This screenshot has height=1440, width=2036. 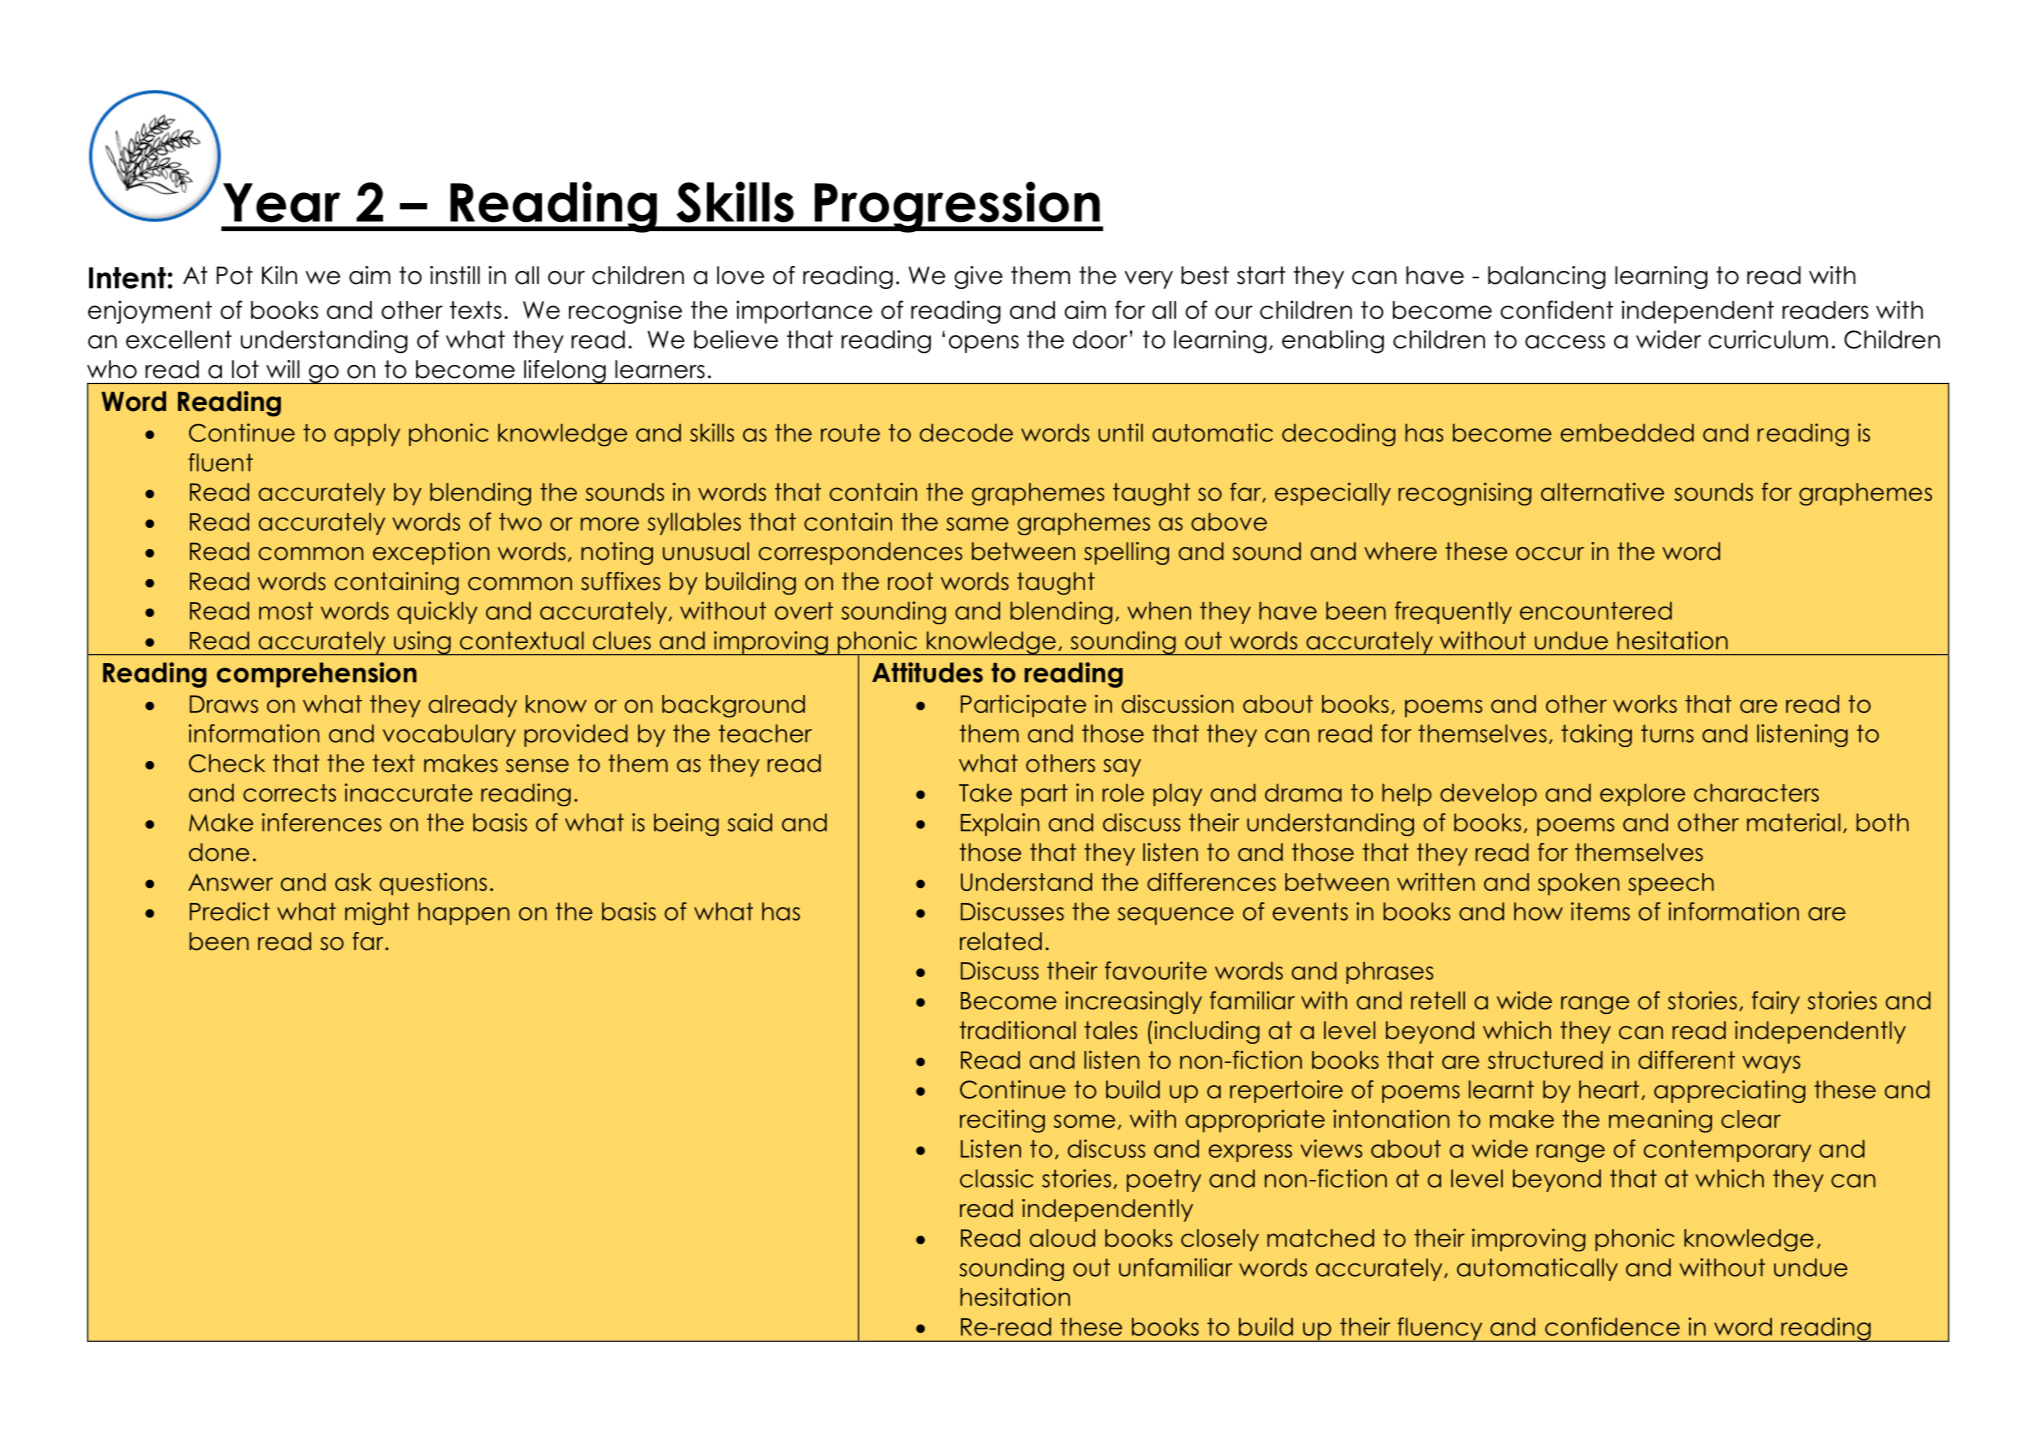 What do you see at coordinates (1062, 1238) in the screenshot?
I see `aloud` at bounding box center [1062, 1238].
